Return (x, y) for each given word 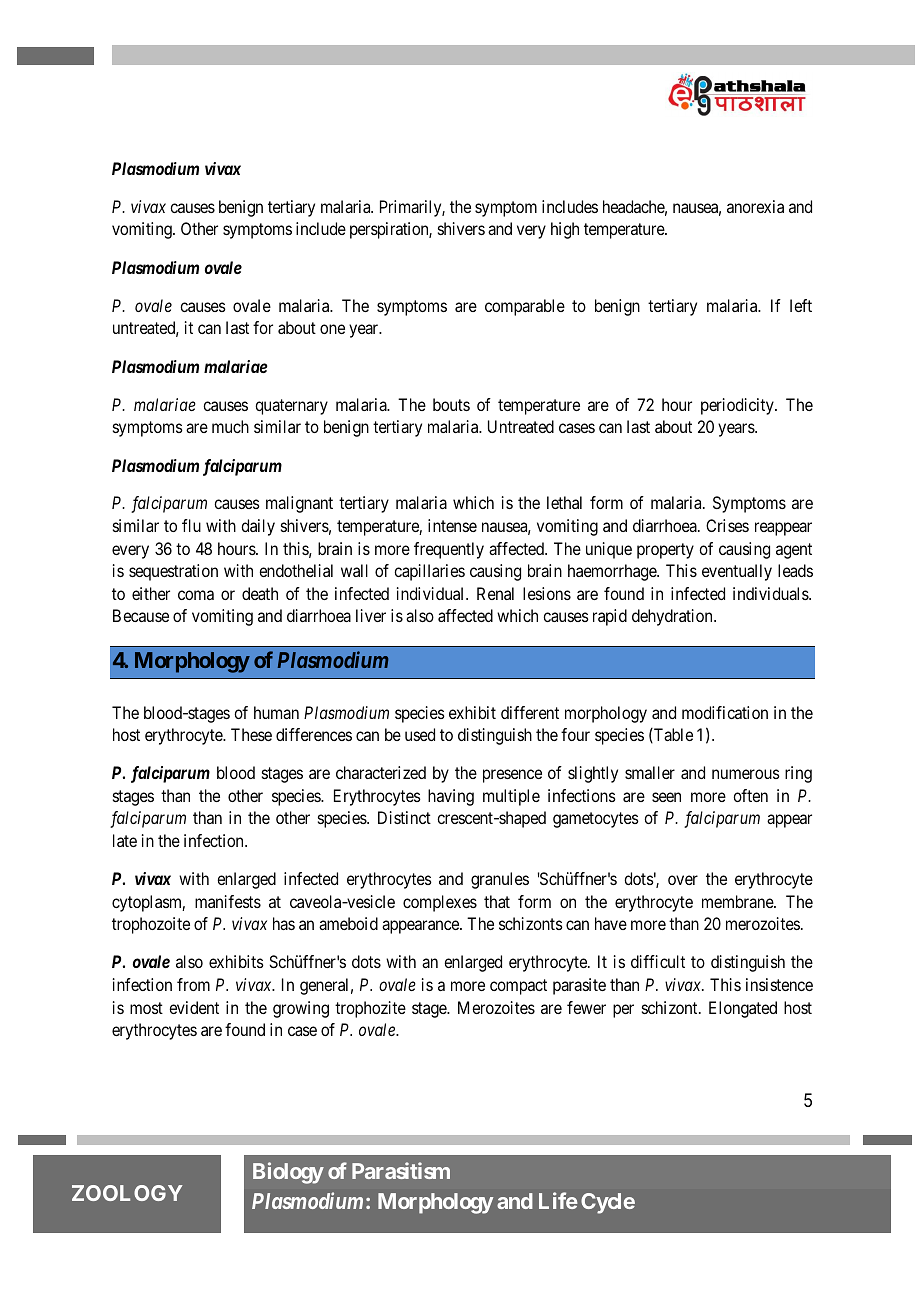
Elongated (743, 1009)
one (332, 329)
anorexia (755, 206)
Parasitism (401, 1170)
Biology (288, 1173)
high (565, 230)
